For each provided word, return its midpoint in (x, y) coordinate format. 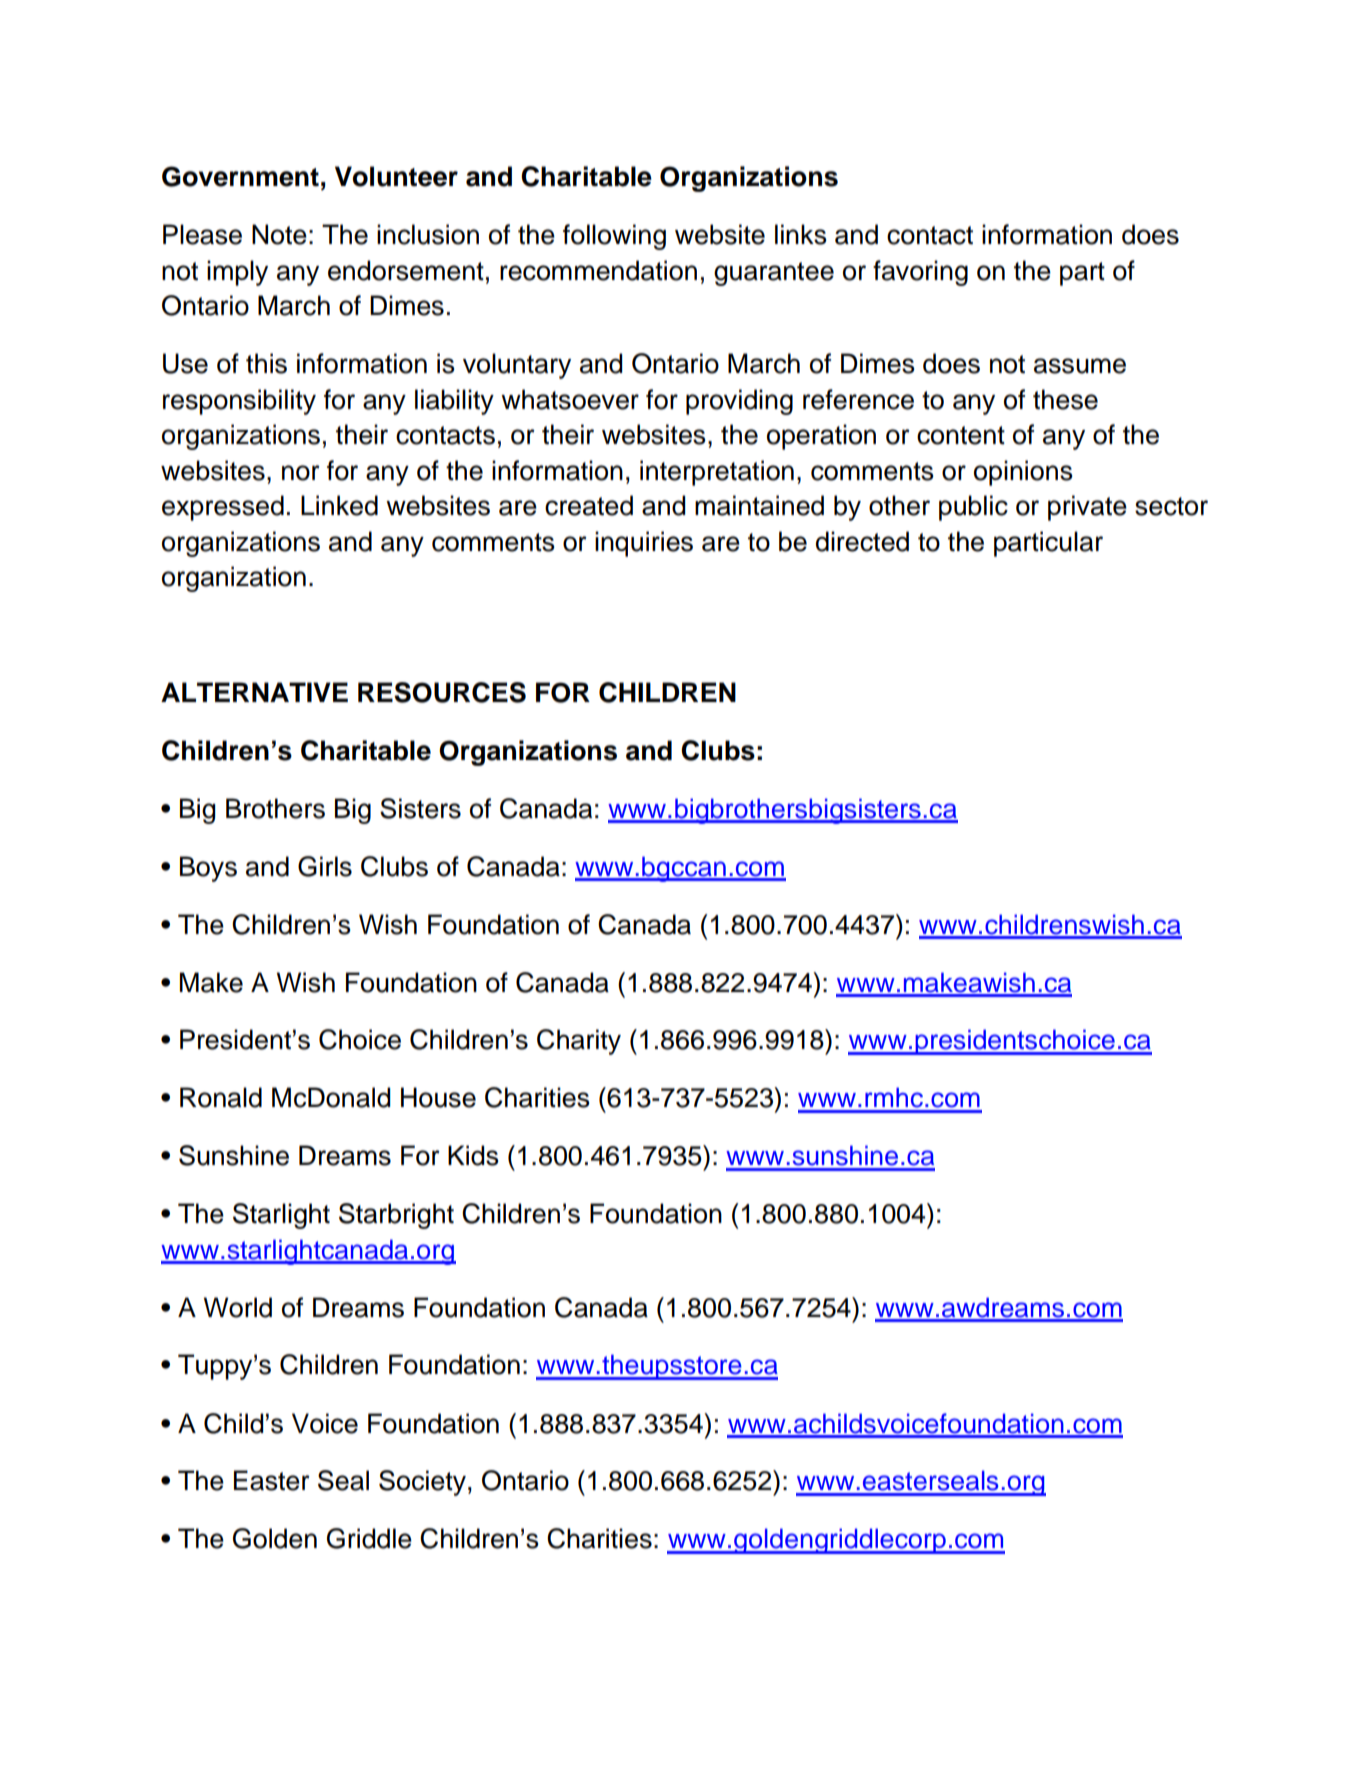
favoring (920, 273)
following (614, 237)
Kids (473, 1155)
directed (862, 541)
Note (279, 234)
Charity (579, 1042)
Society (422, 1483)
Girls (325, 866)
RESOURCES (442, 692)
